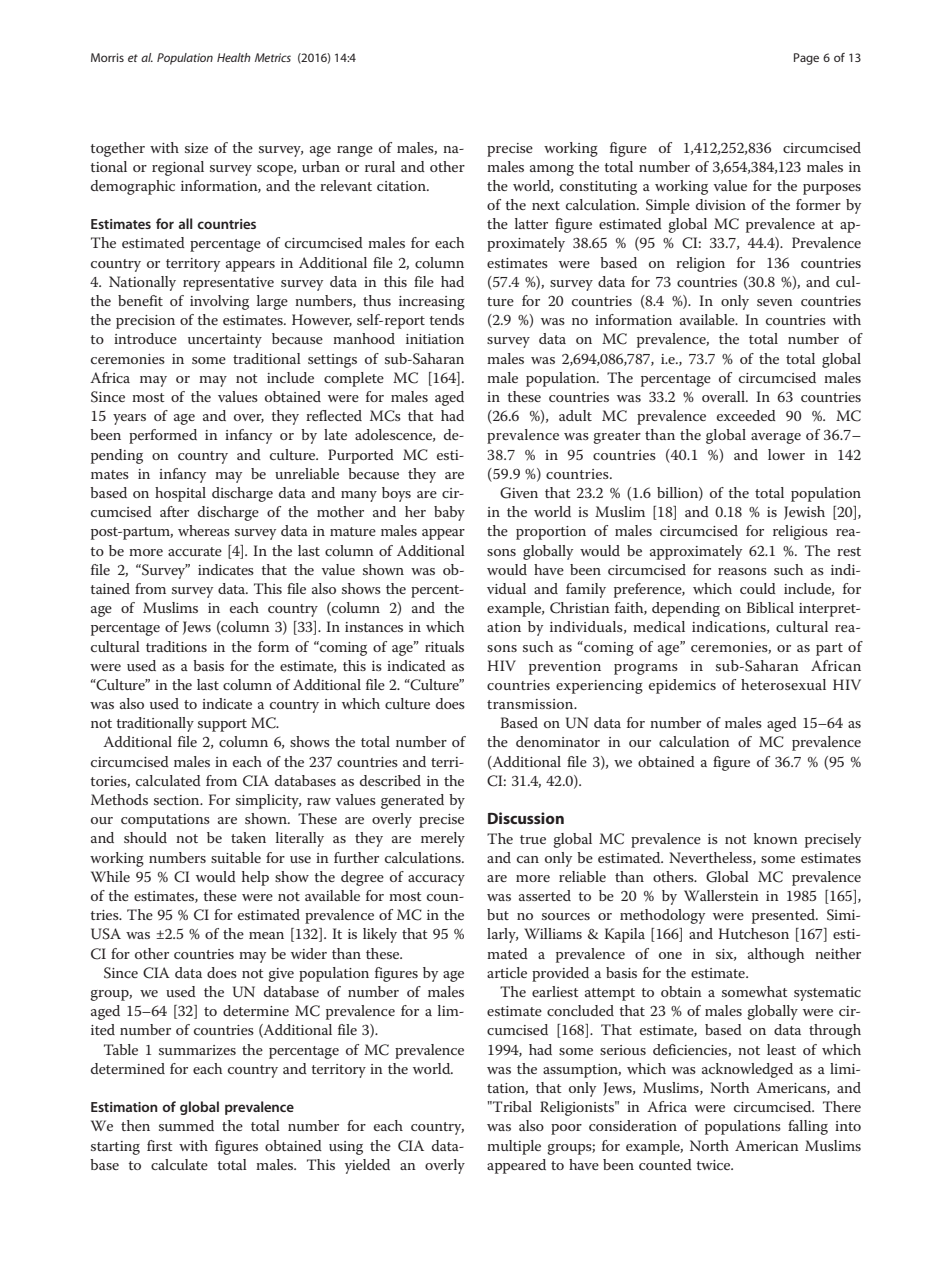  I want to click on summed, so click(186, 1125).
